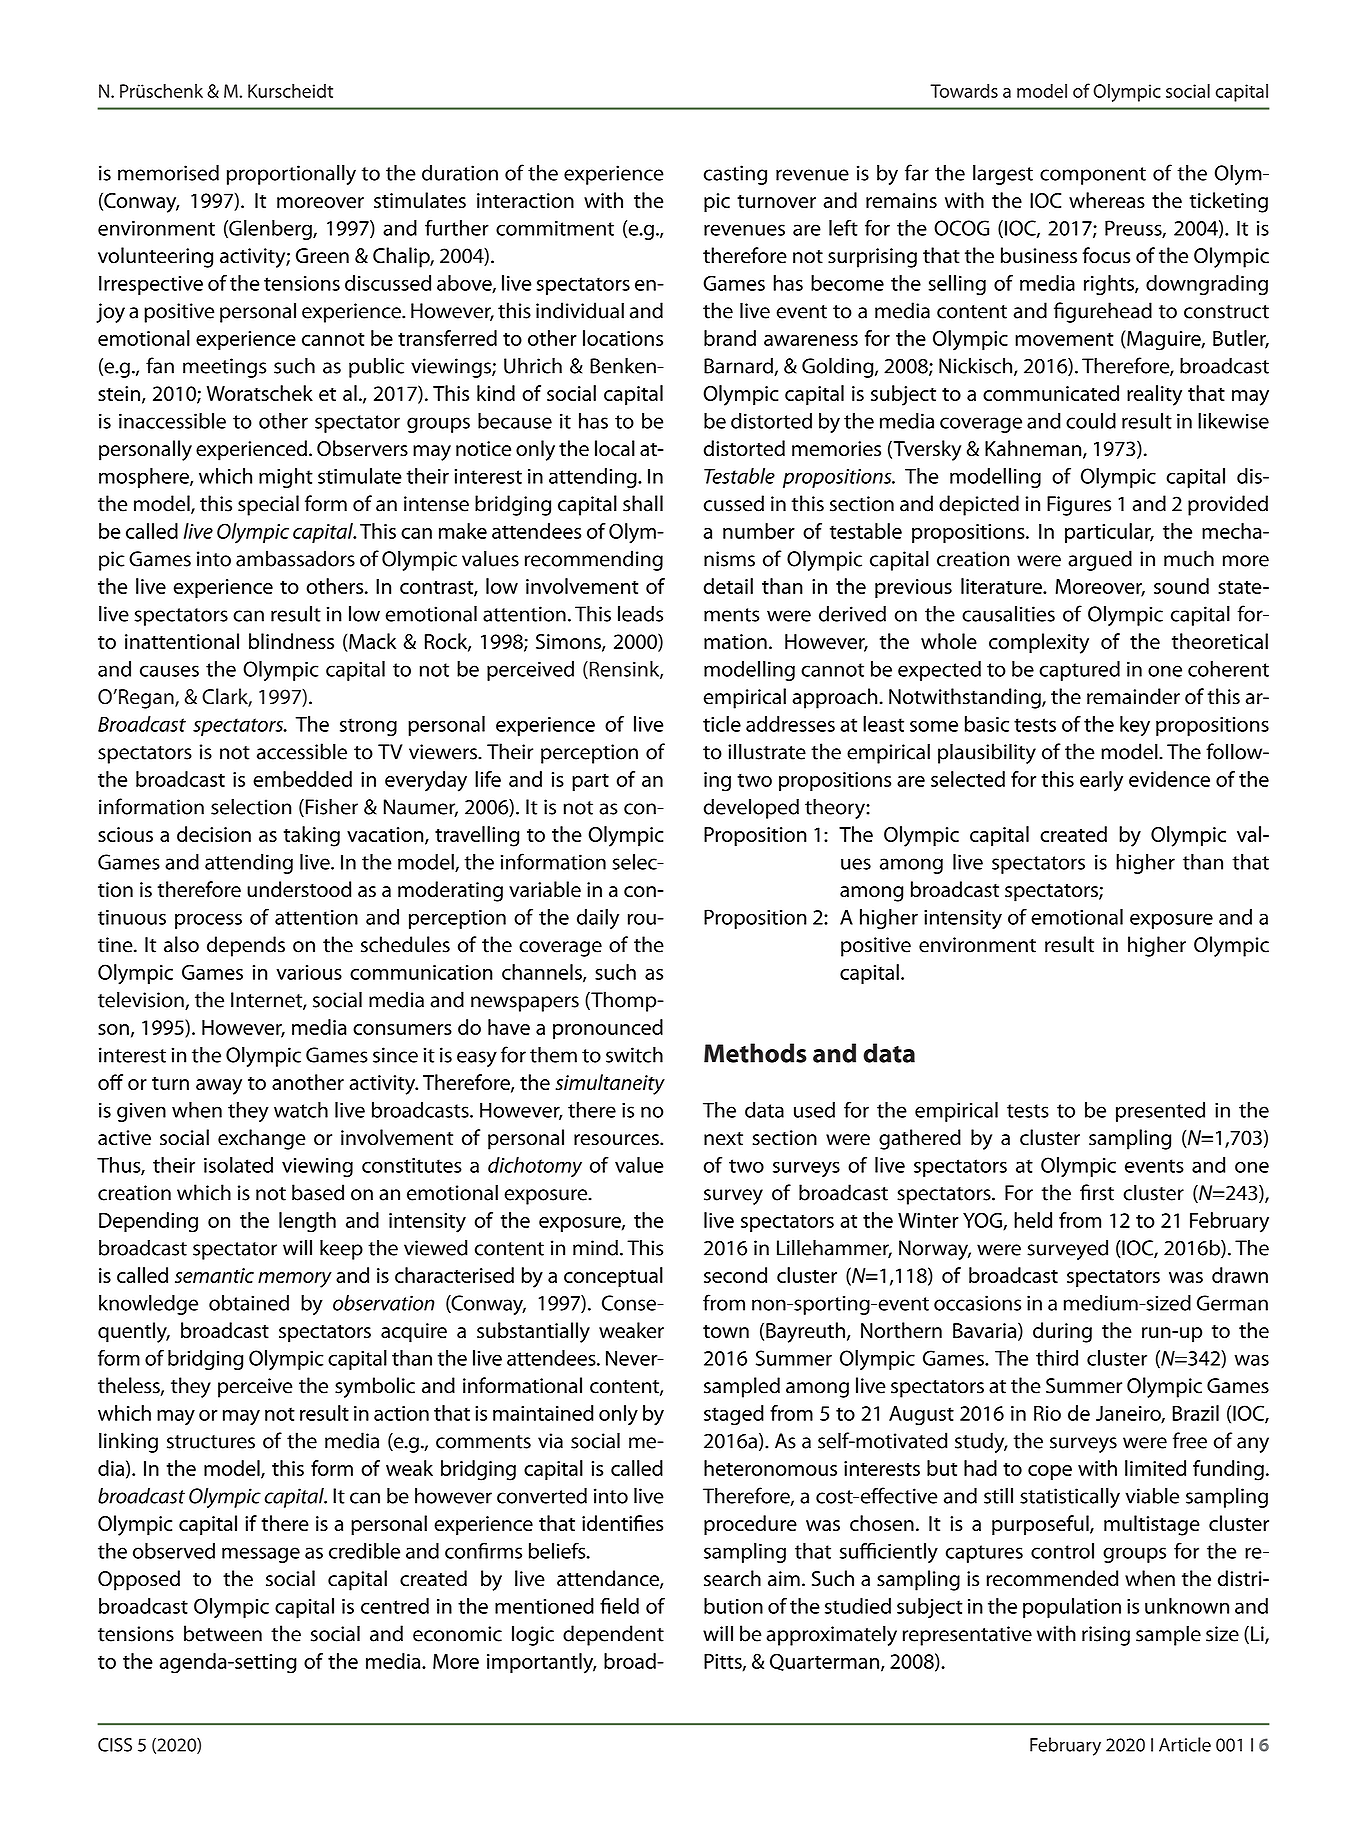 The height and width of the screenshot is (1823, 1367). I want to click on memorised, so click(168, 172).
